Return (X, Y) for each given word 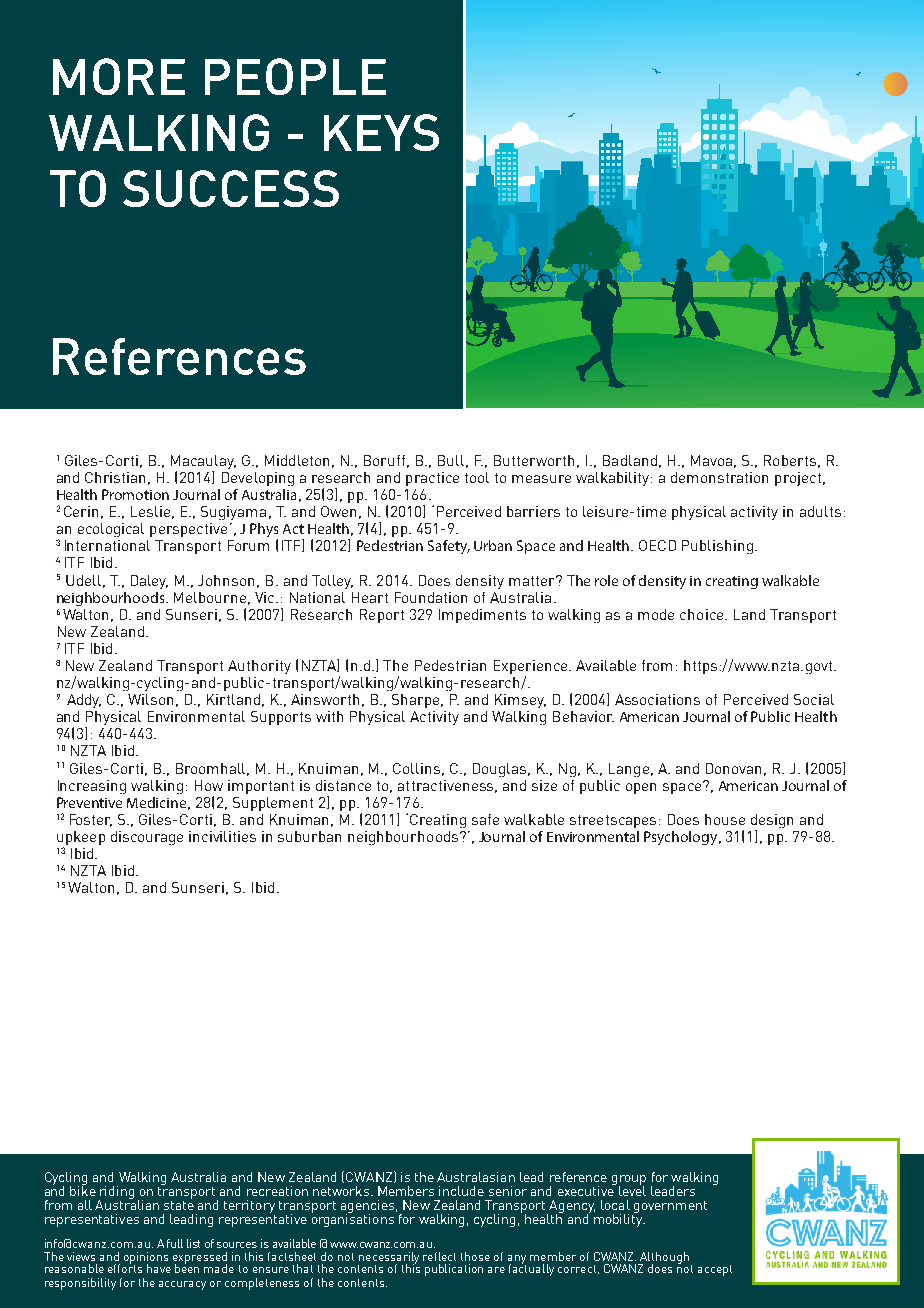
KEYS (381, 132)
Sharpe (417, 701)
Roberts (790, 460)
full (175, 1243)
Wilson (150, 699)
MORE (119, 76)
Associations (657, 699)
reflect (439, 1256)
